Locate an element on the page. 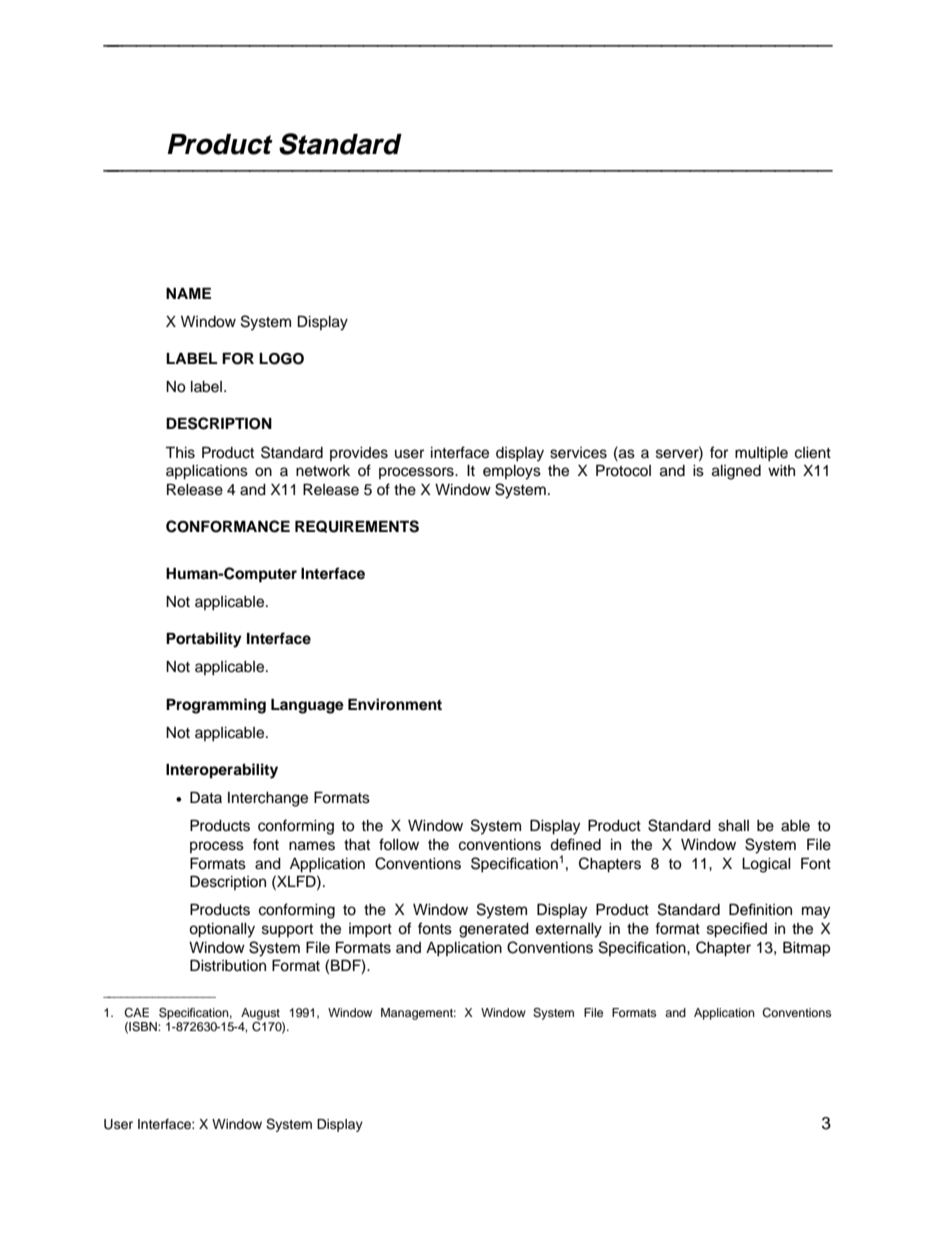 The height and width of the image is (1233, 952). August is located at coordinates (260, 1014).
